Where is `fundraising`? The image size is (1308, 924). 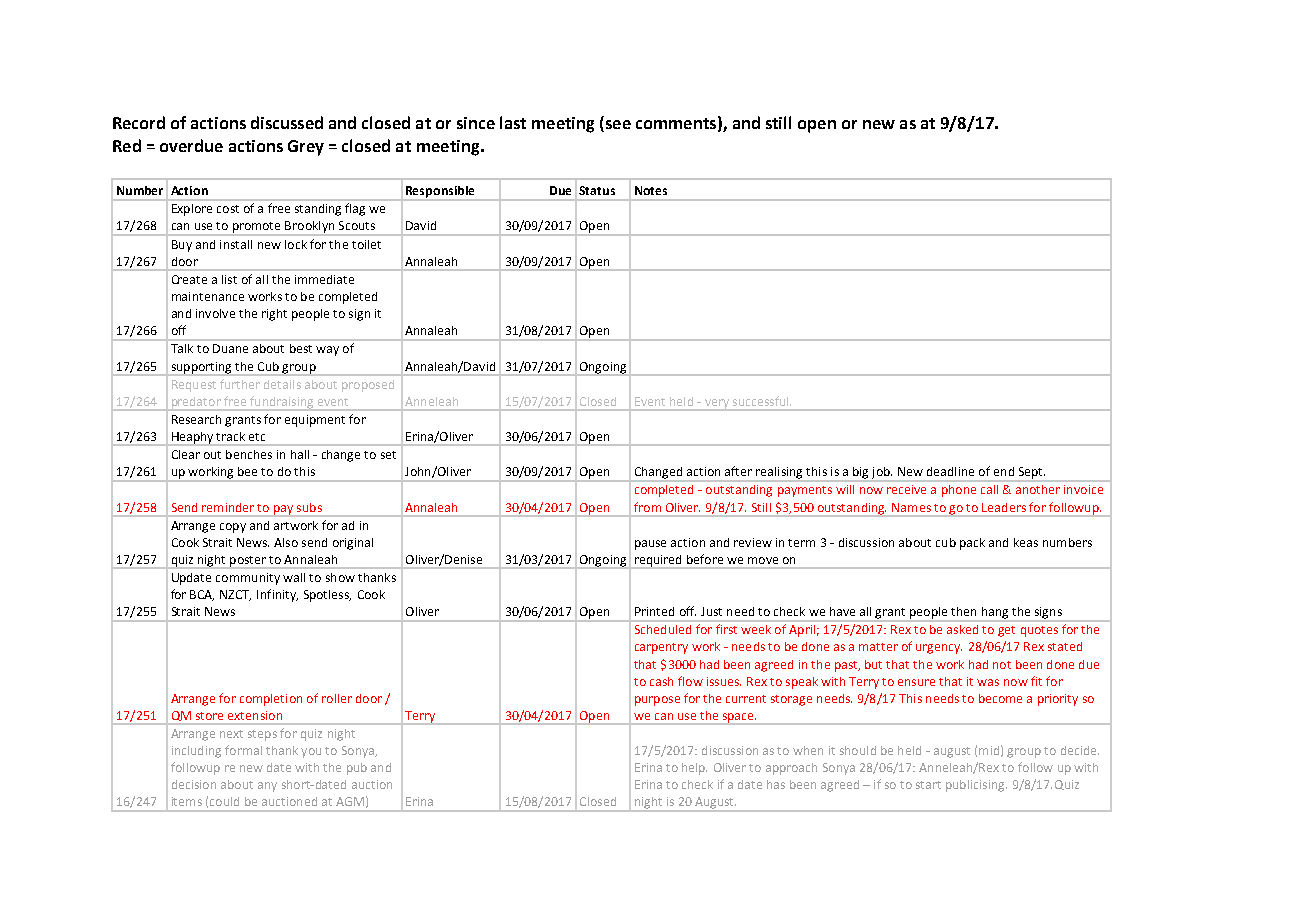
fundraising is located at coordinates (282, 403).
